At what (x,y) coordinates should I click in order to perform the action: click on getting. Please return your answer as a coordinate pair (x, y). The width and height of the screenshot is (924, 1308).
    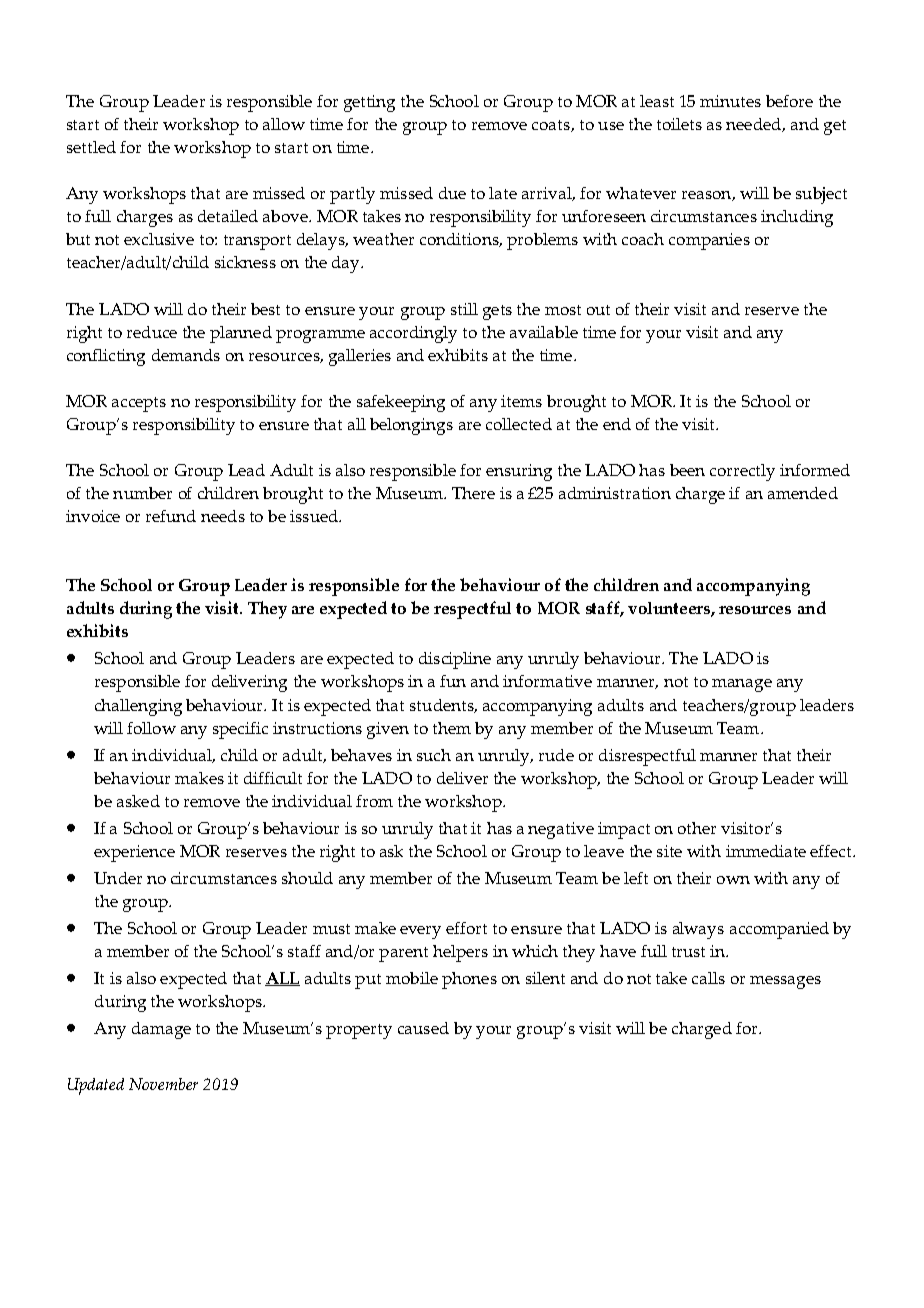
    Looking at the image, I should click on (369, 103).
